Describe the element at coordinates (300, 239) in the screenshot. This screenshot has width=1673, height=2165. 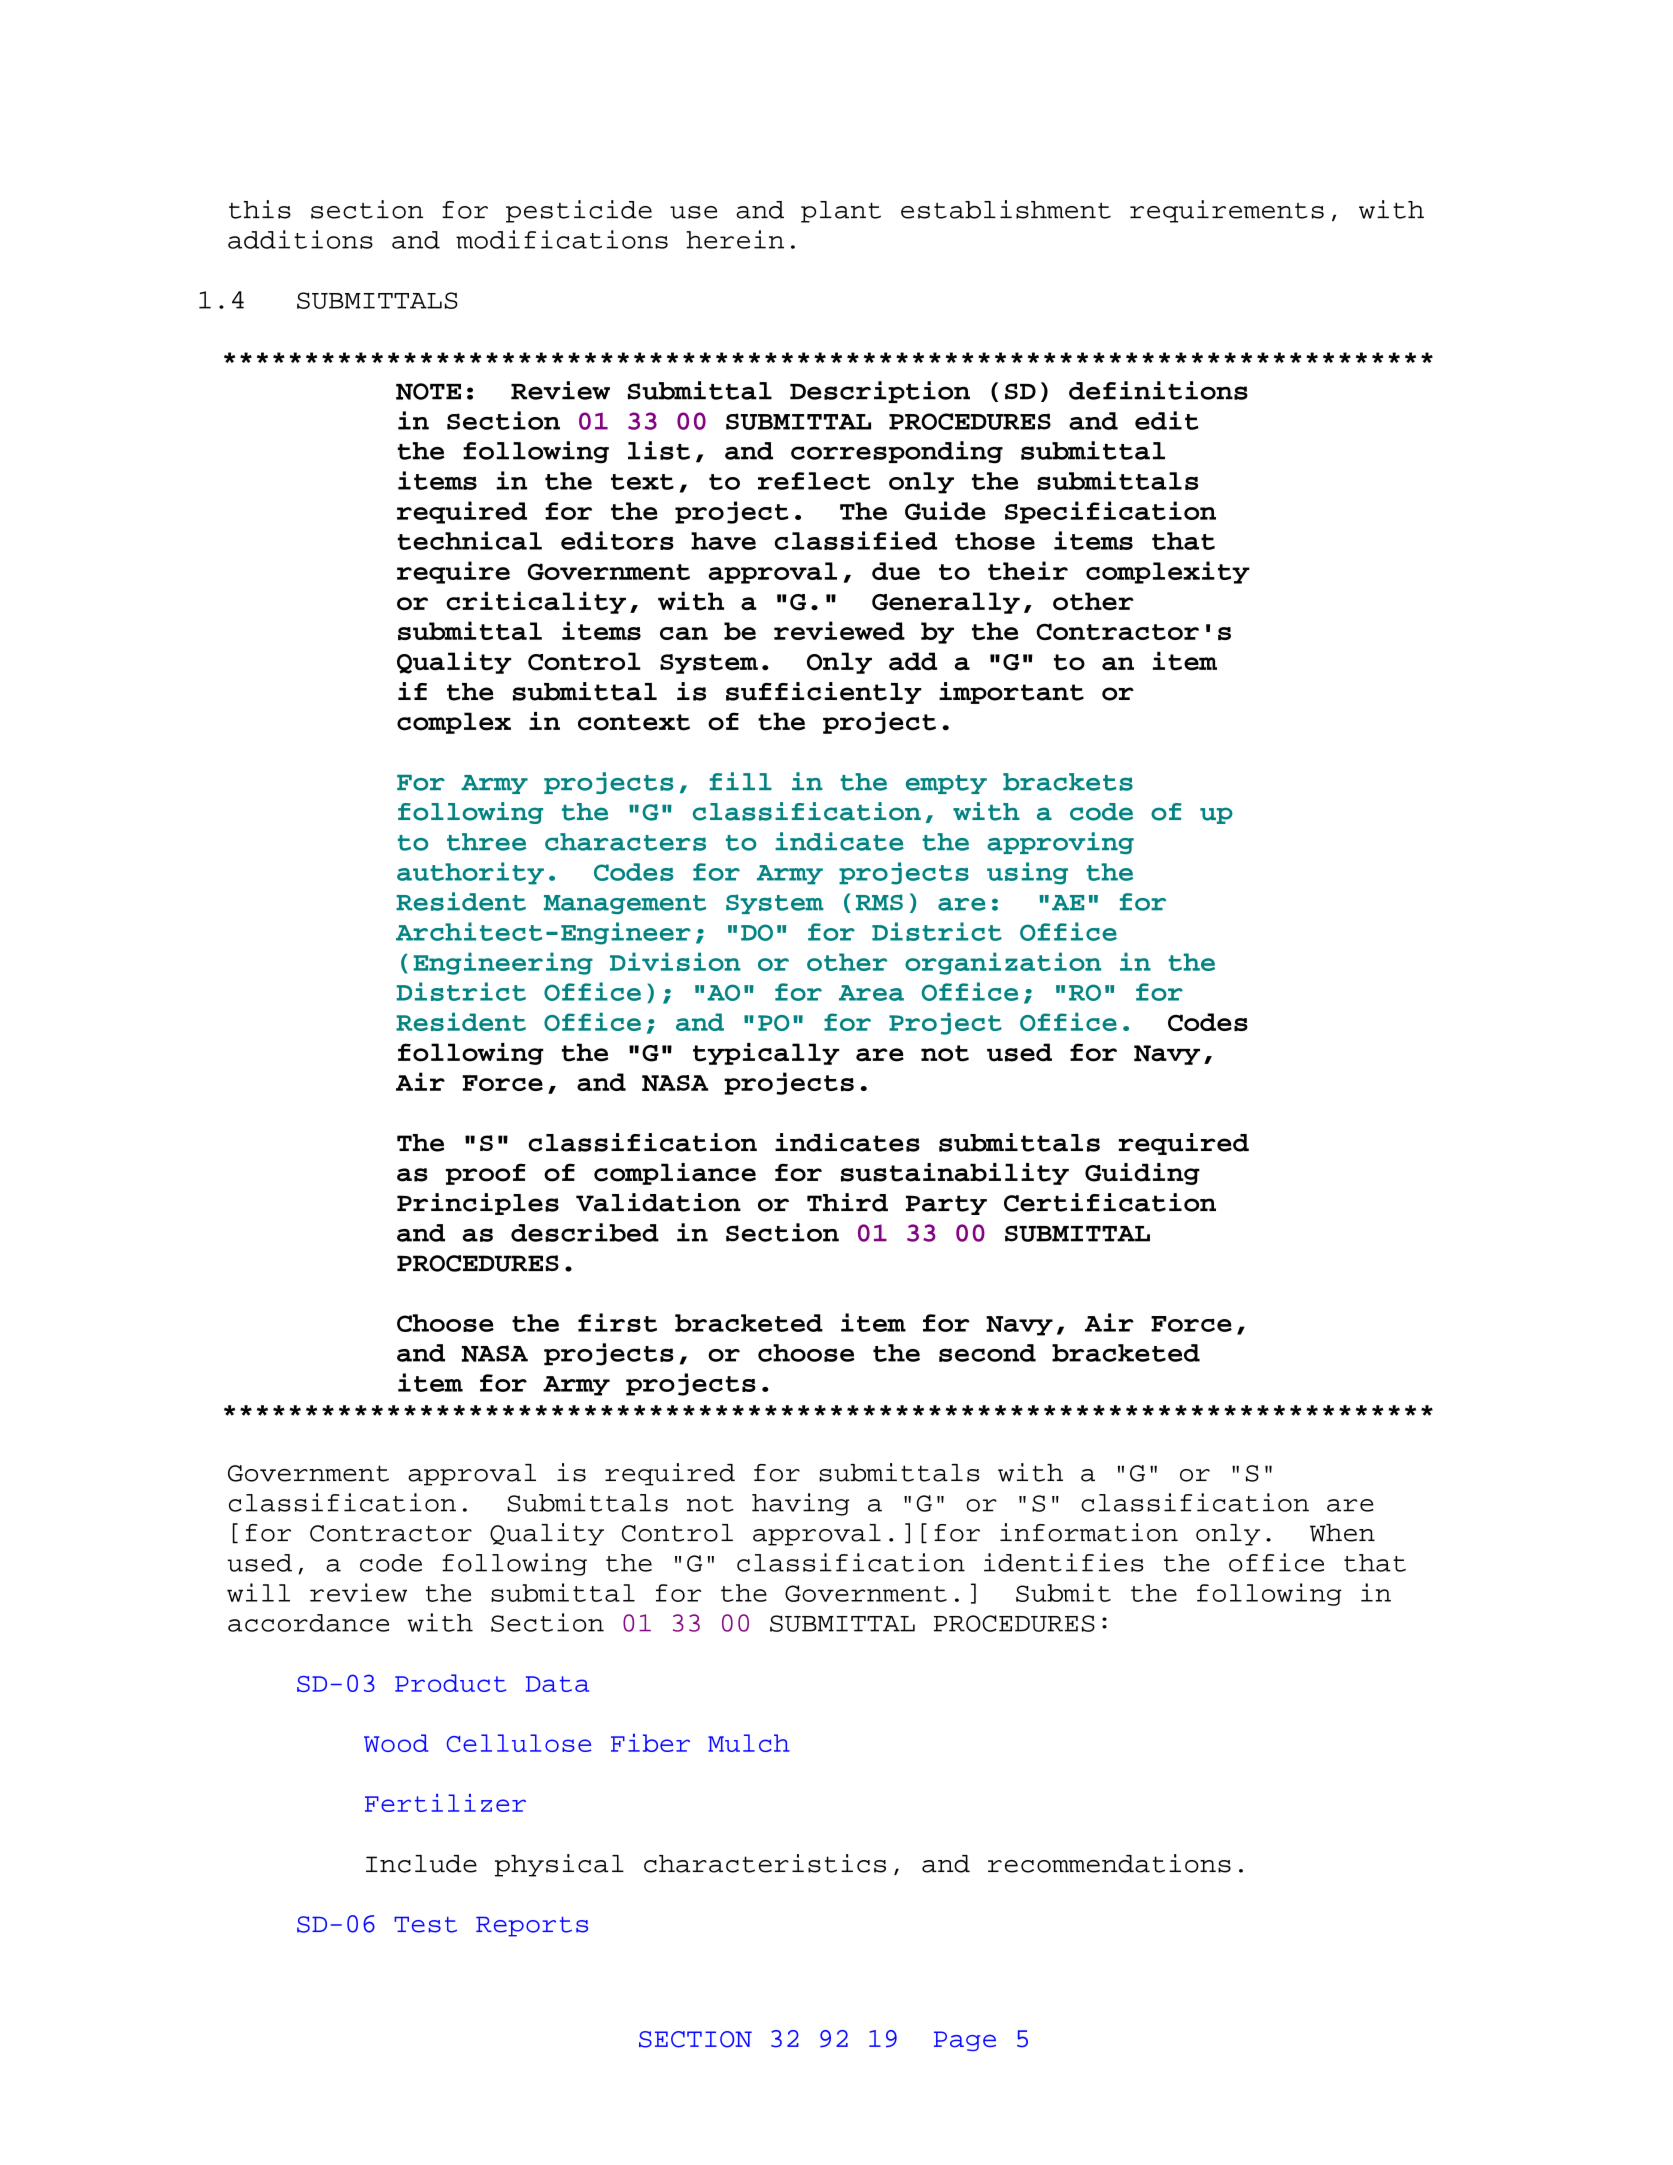
I see `additions` at that location.
